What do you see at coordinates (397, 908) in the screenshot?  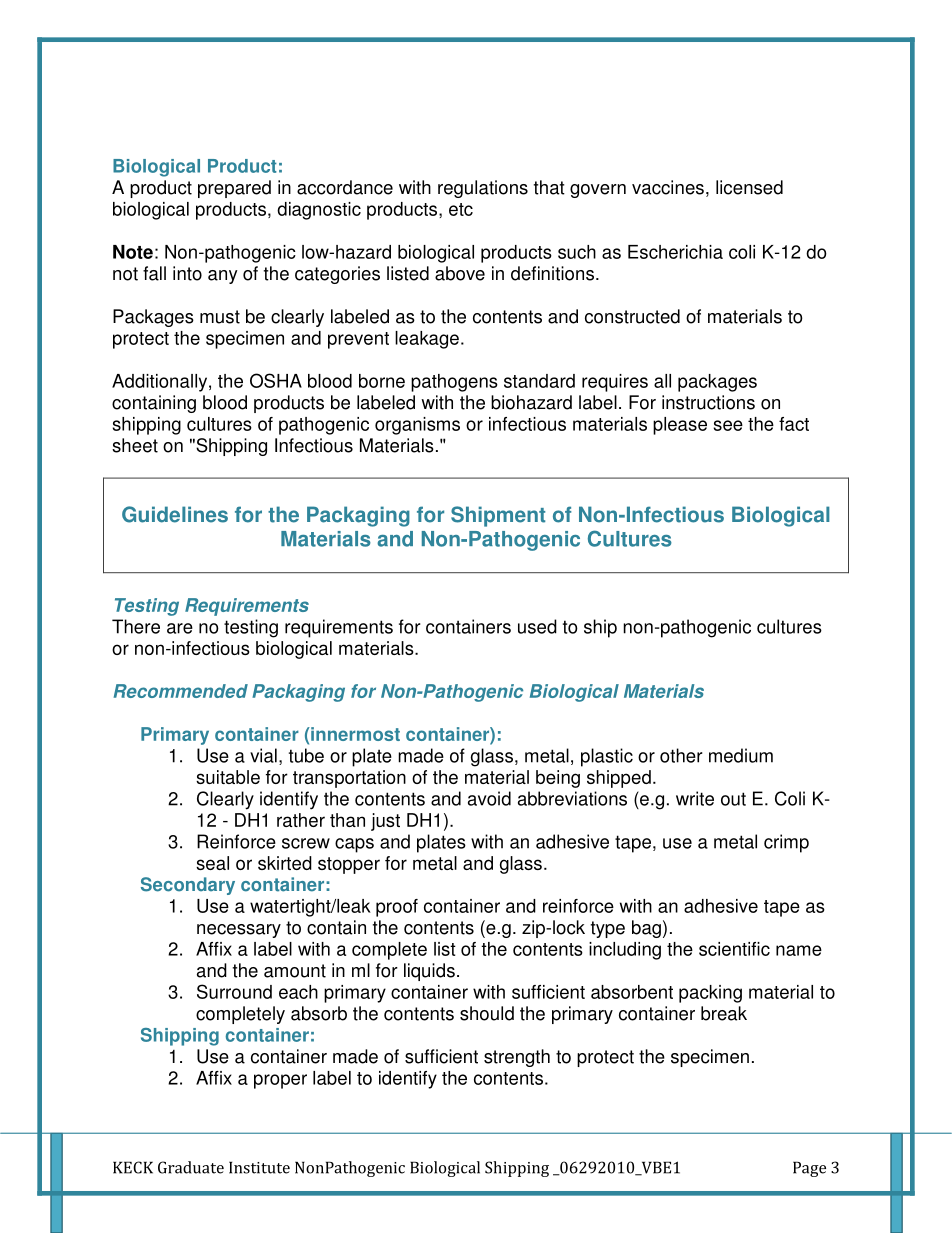 I see `proof` at bounding box center [397, 908].
